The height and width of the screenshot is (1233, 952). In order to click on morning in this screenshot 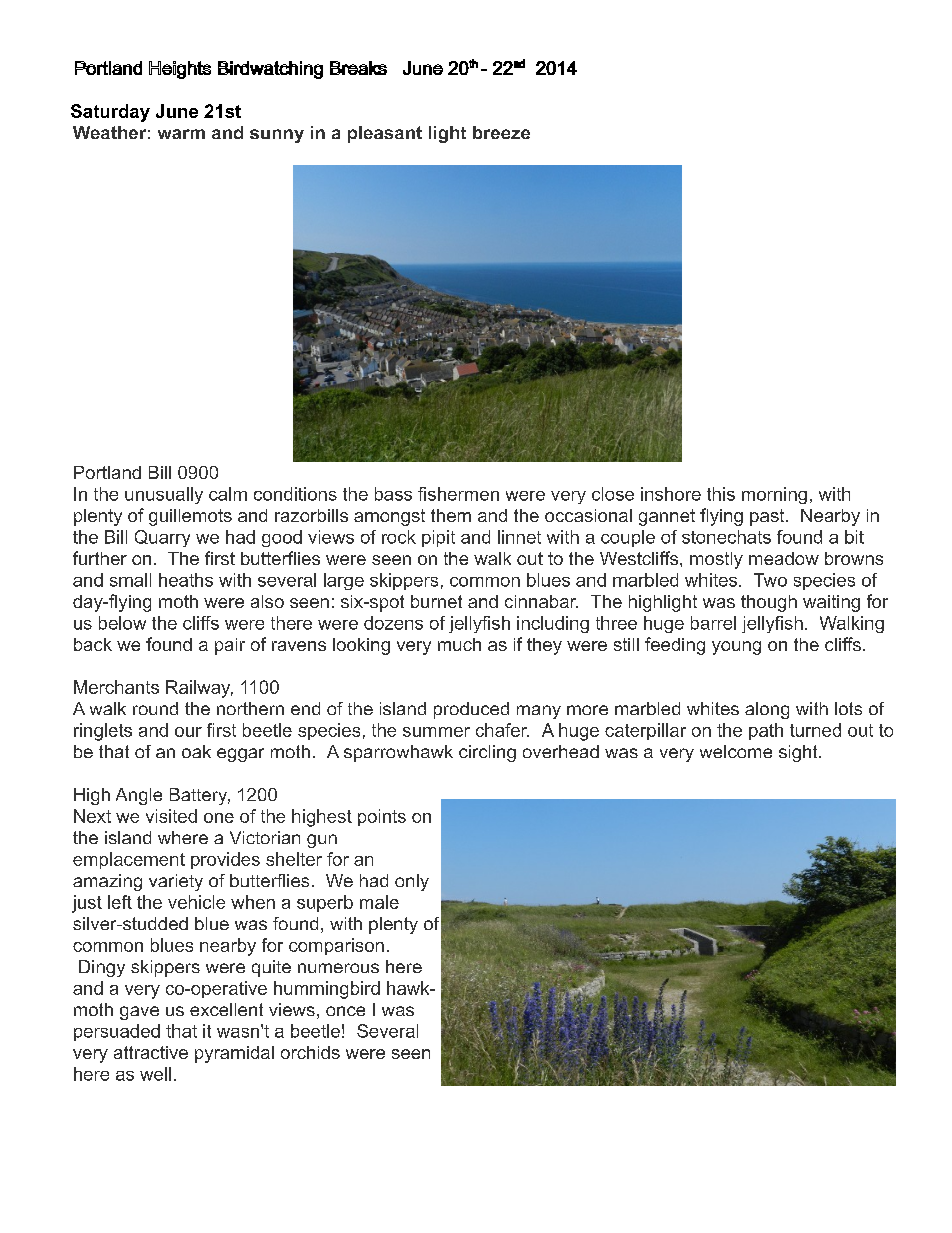, I will do `click(774, 495)`.
